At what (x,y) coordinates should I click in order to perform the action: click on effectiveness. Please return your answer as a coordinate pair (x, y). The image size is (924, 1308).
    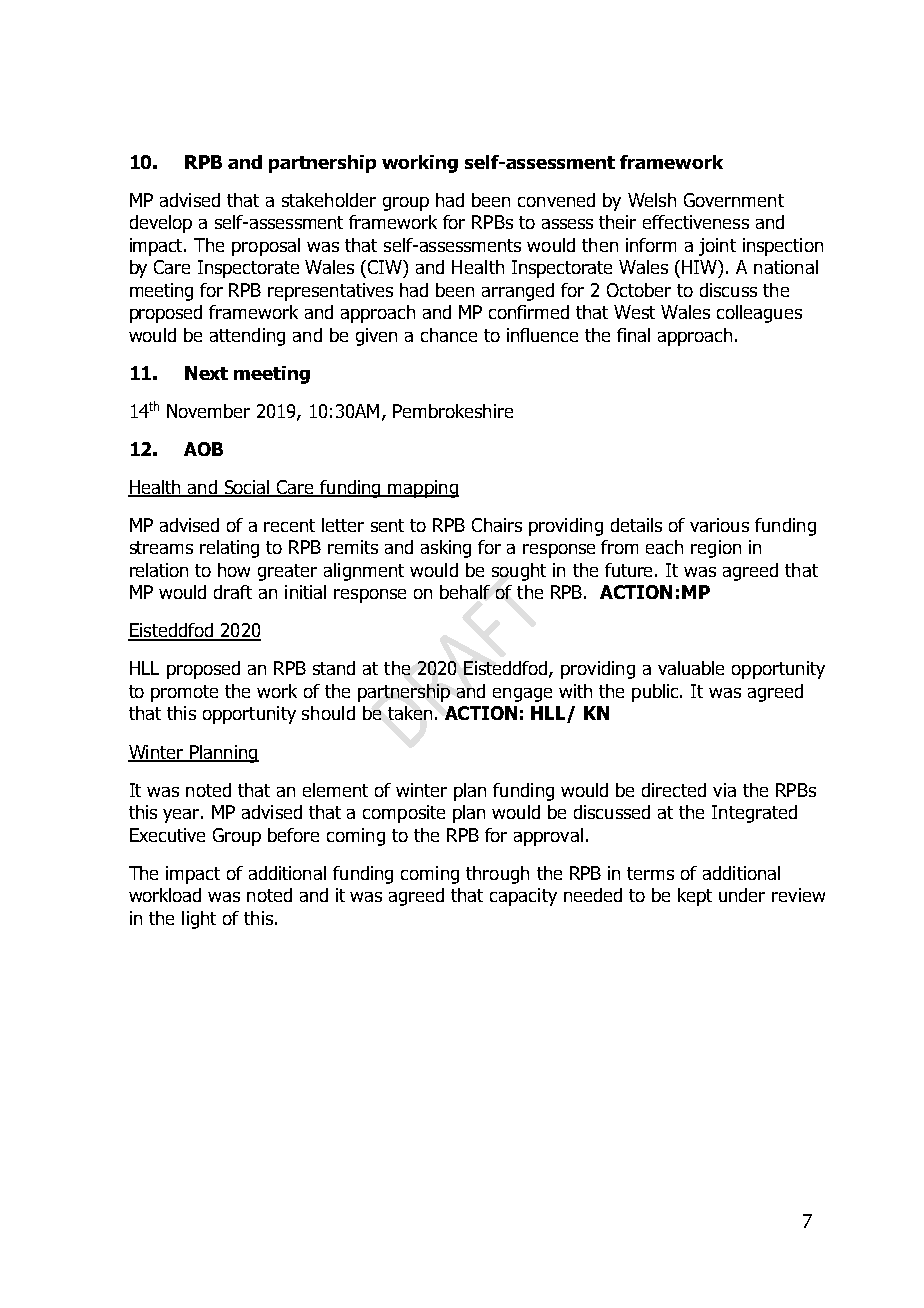
    Looking at the image, I should click on (696, 222).
